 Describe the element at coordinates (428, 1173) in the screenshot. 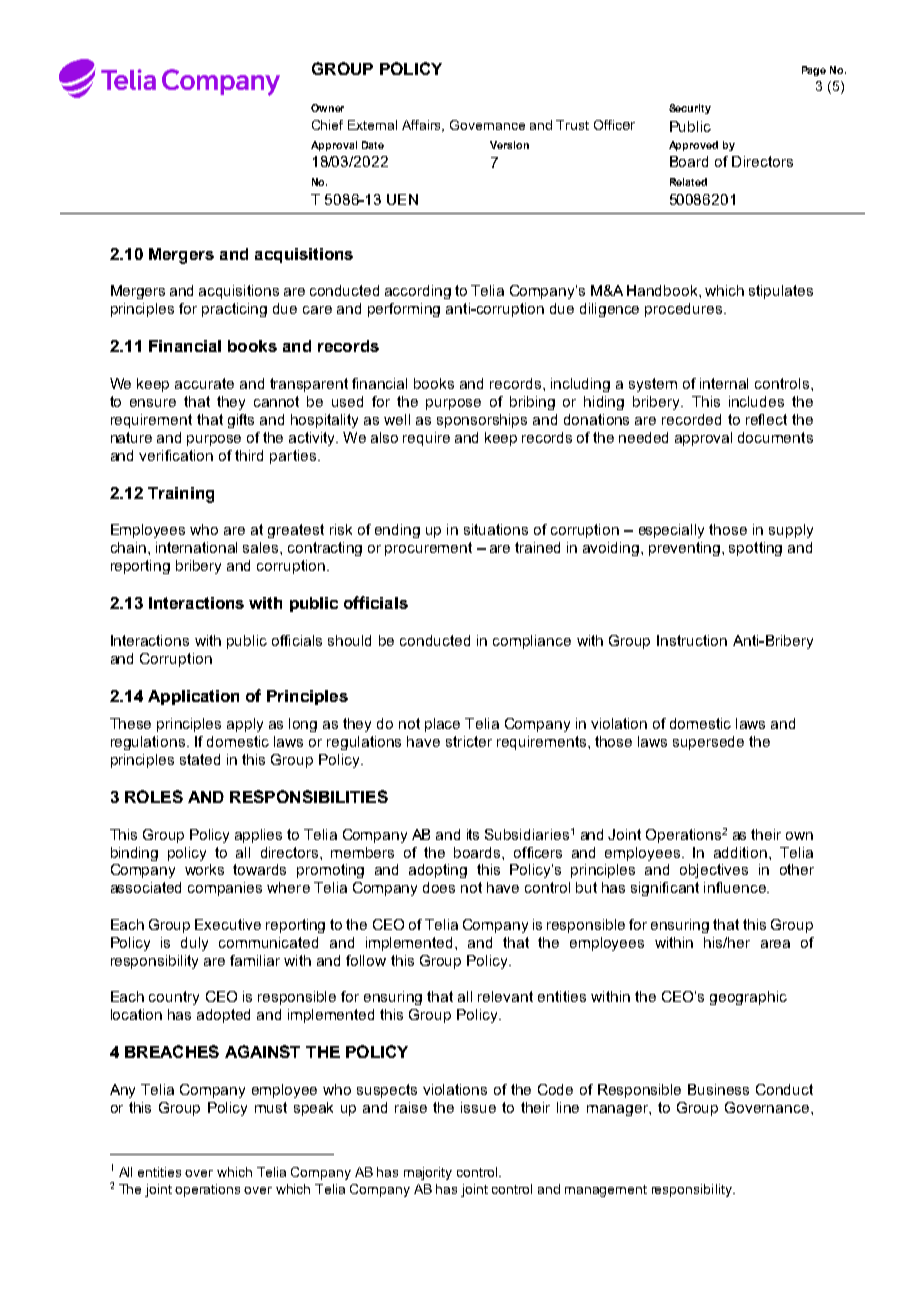

I see `majority` at that location.
